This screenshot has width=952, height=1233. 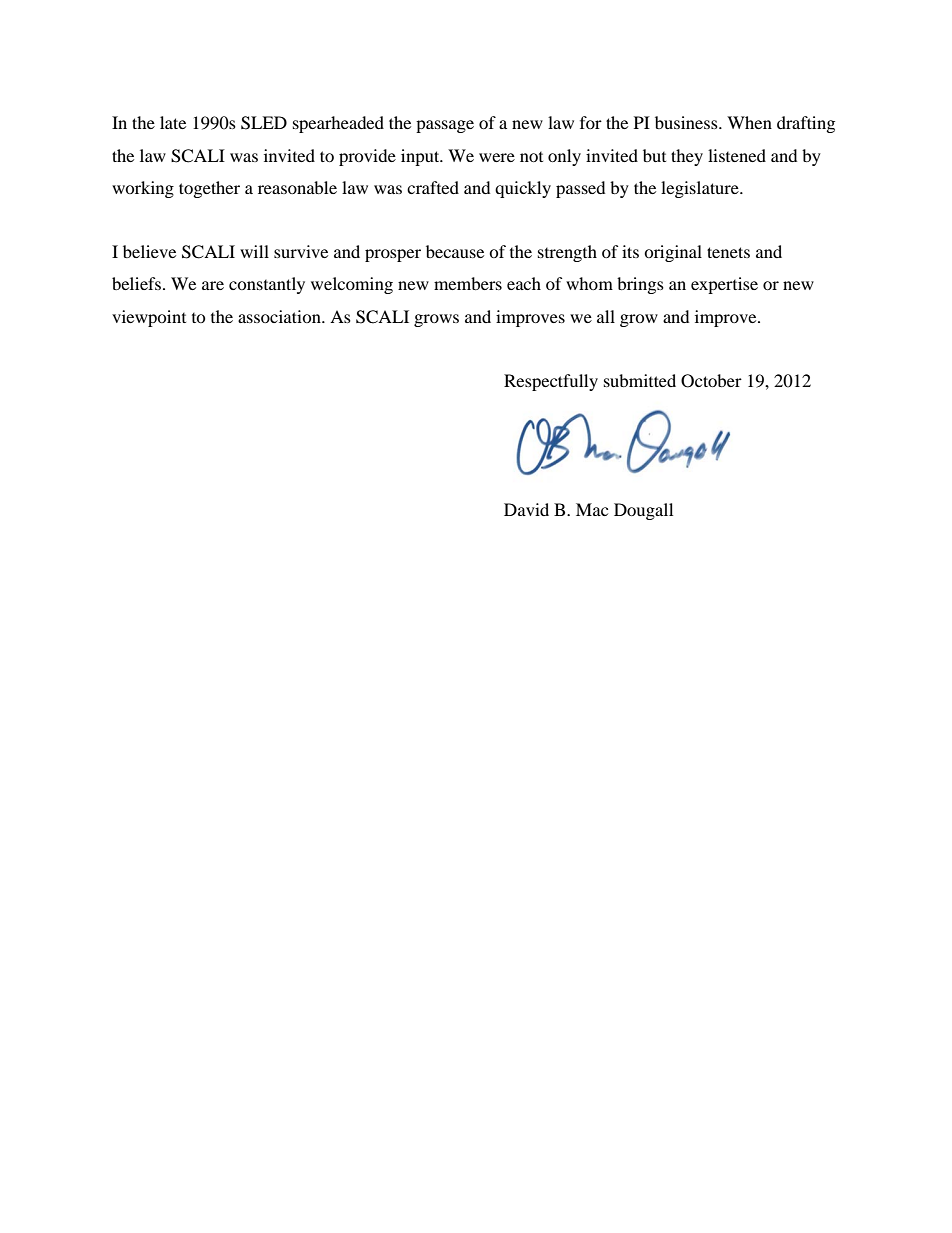 I want to click on will, so click(x=254, y=251).
